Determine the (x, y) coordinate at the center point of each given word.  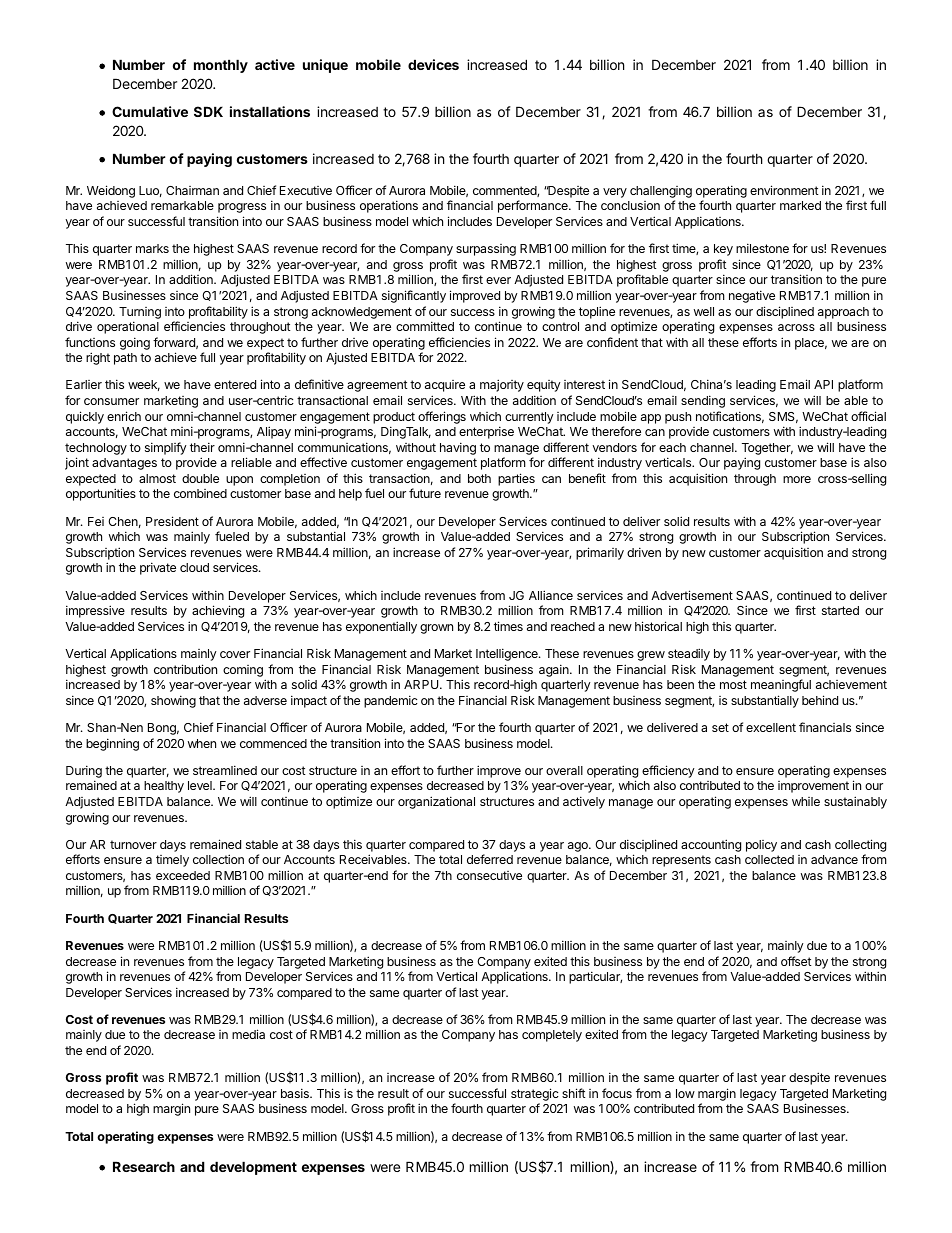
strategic (535, 1096)
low (685, 1093)
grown (436, 629)
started (840, 610)
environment (784, 190)
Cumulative (150, 111)
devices (433, 64)
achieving (218, 611)
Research (144, 1166)
